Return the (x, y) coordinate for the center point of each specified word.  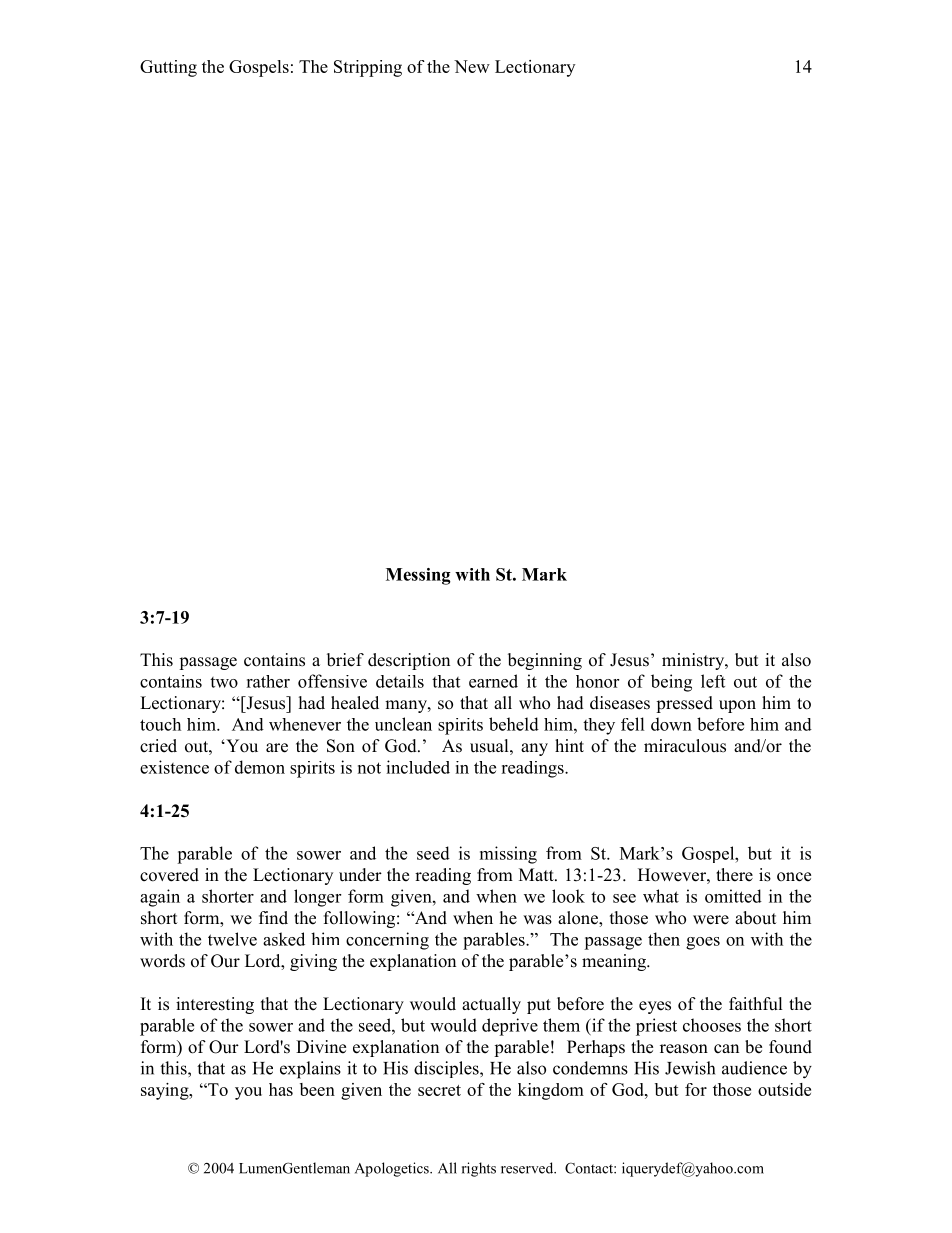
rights (479, 1169)
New (472, 66)
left (713, 681)
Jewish (690, 1068)
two (224, 682)
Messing (418, 576)
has (281, 1089)
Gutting (168, 68)
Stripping (368, 68)
